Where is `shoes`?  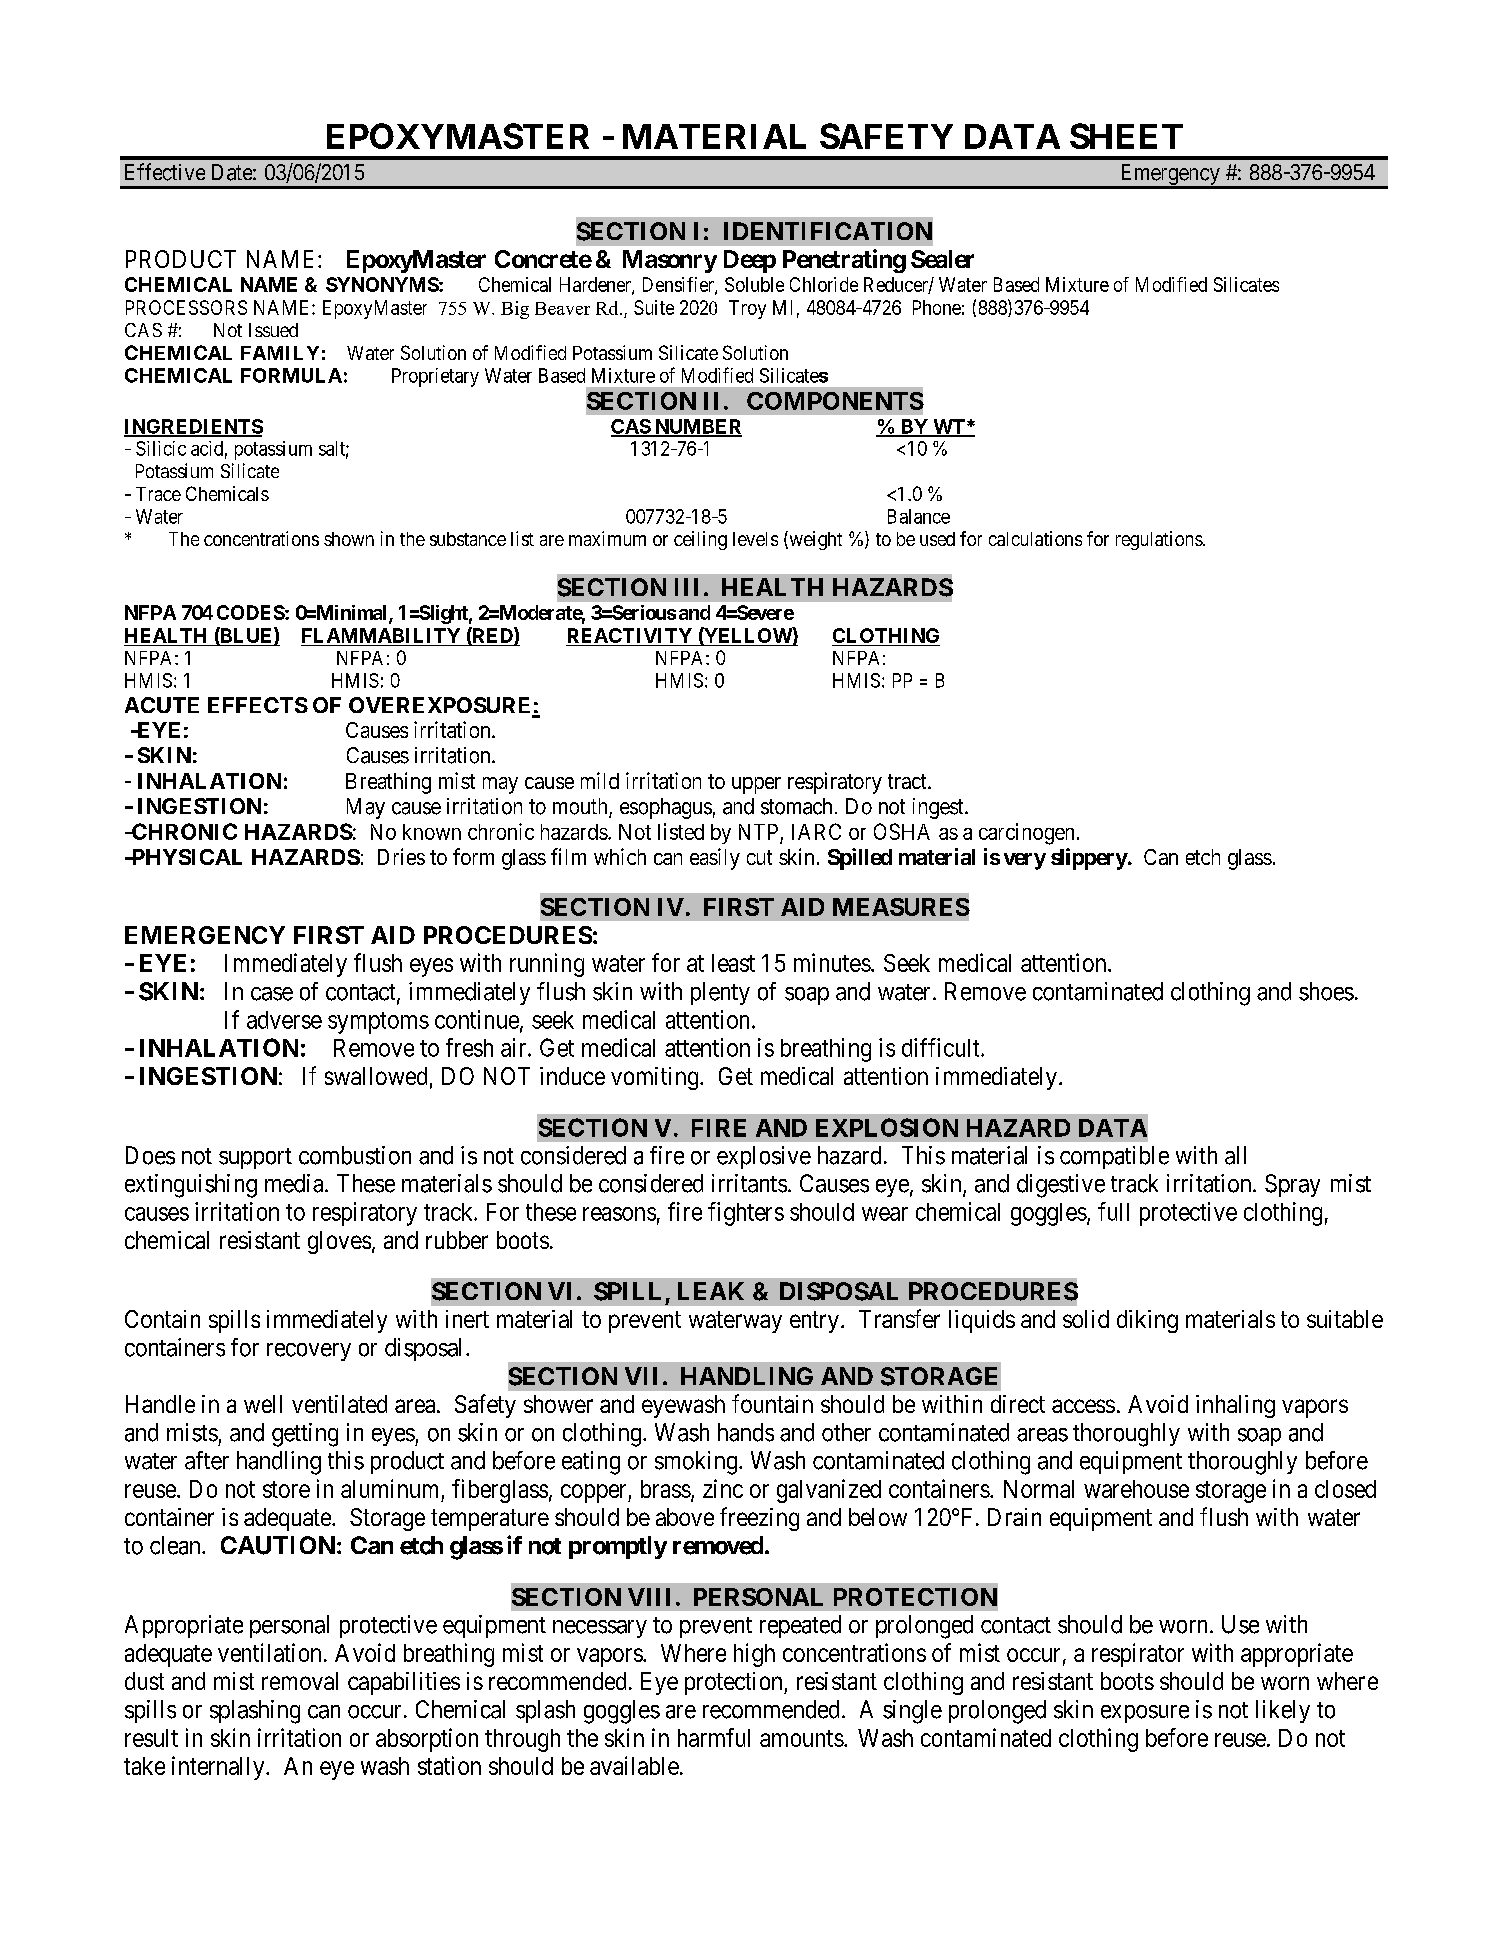 shoes is located at coordinates (1326, 991).
